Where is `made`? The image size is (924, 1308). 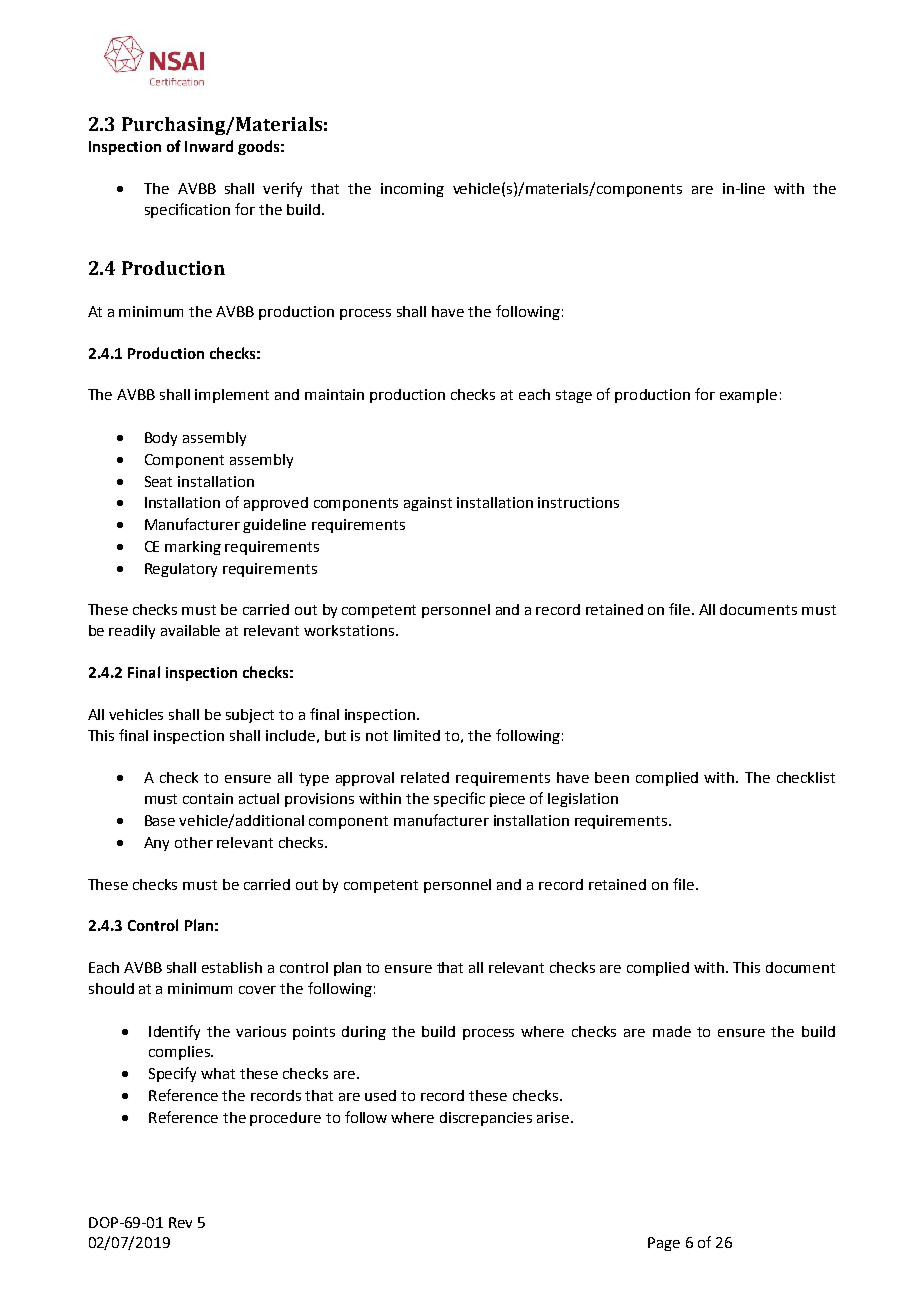
made is located at coordinates (672, 1031).
